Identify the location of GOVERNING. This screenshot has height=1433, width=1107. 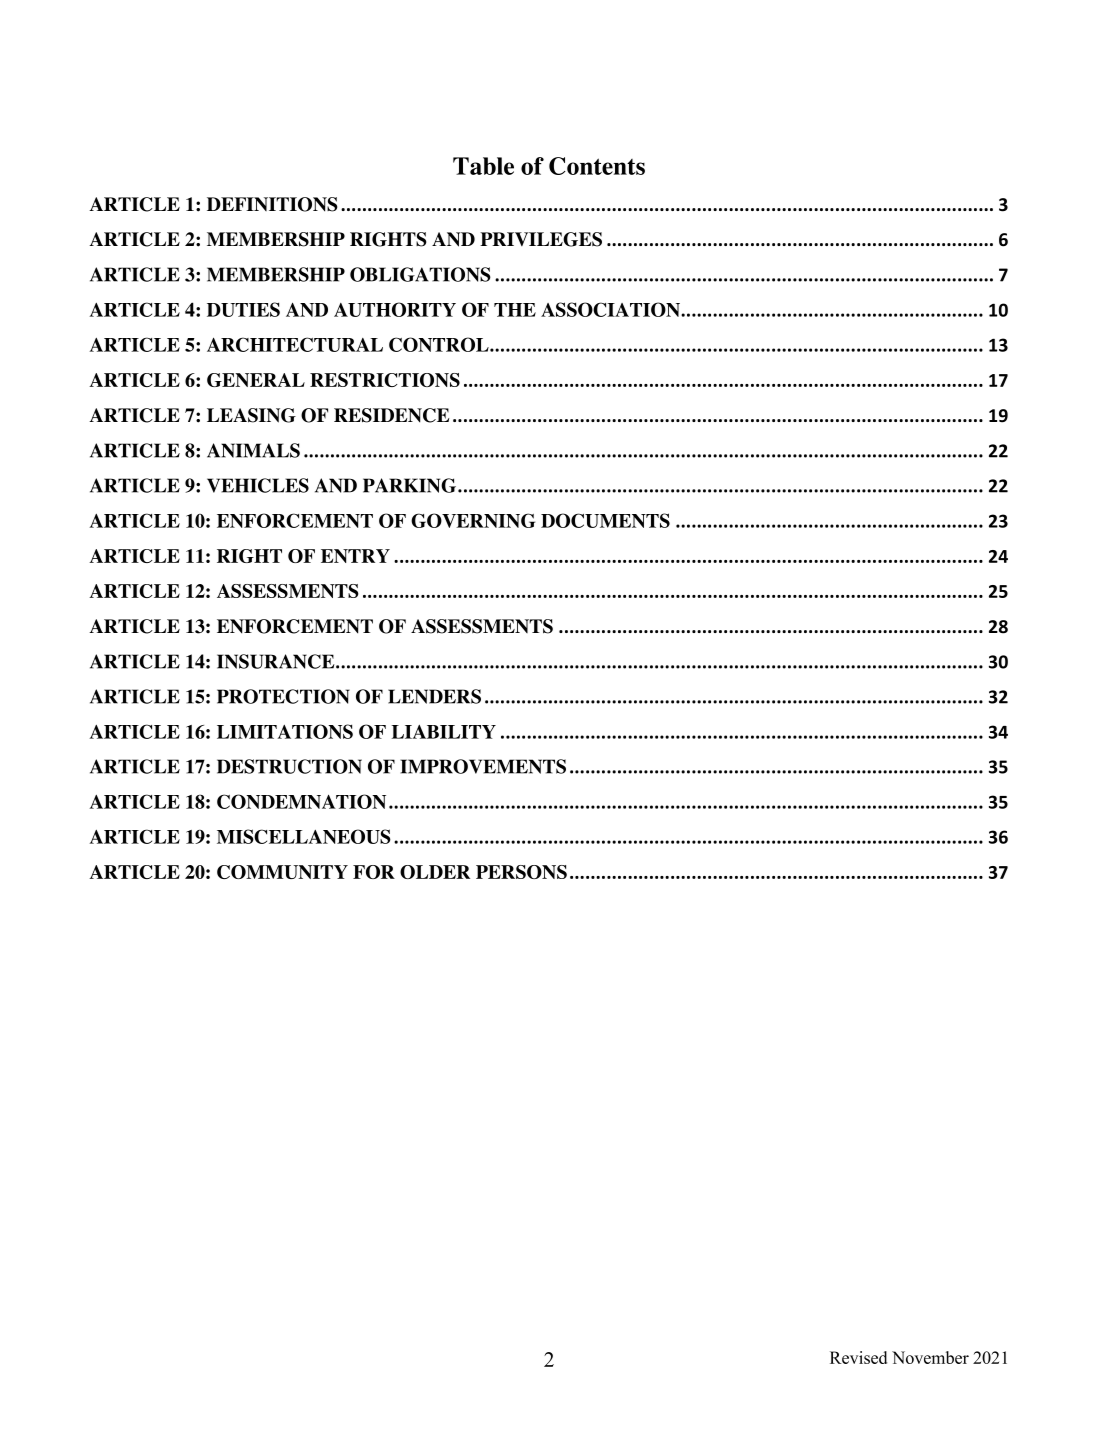
(473, 520).
